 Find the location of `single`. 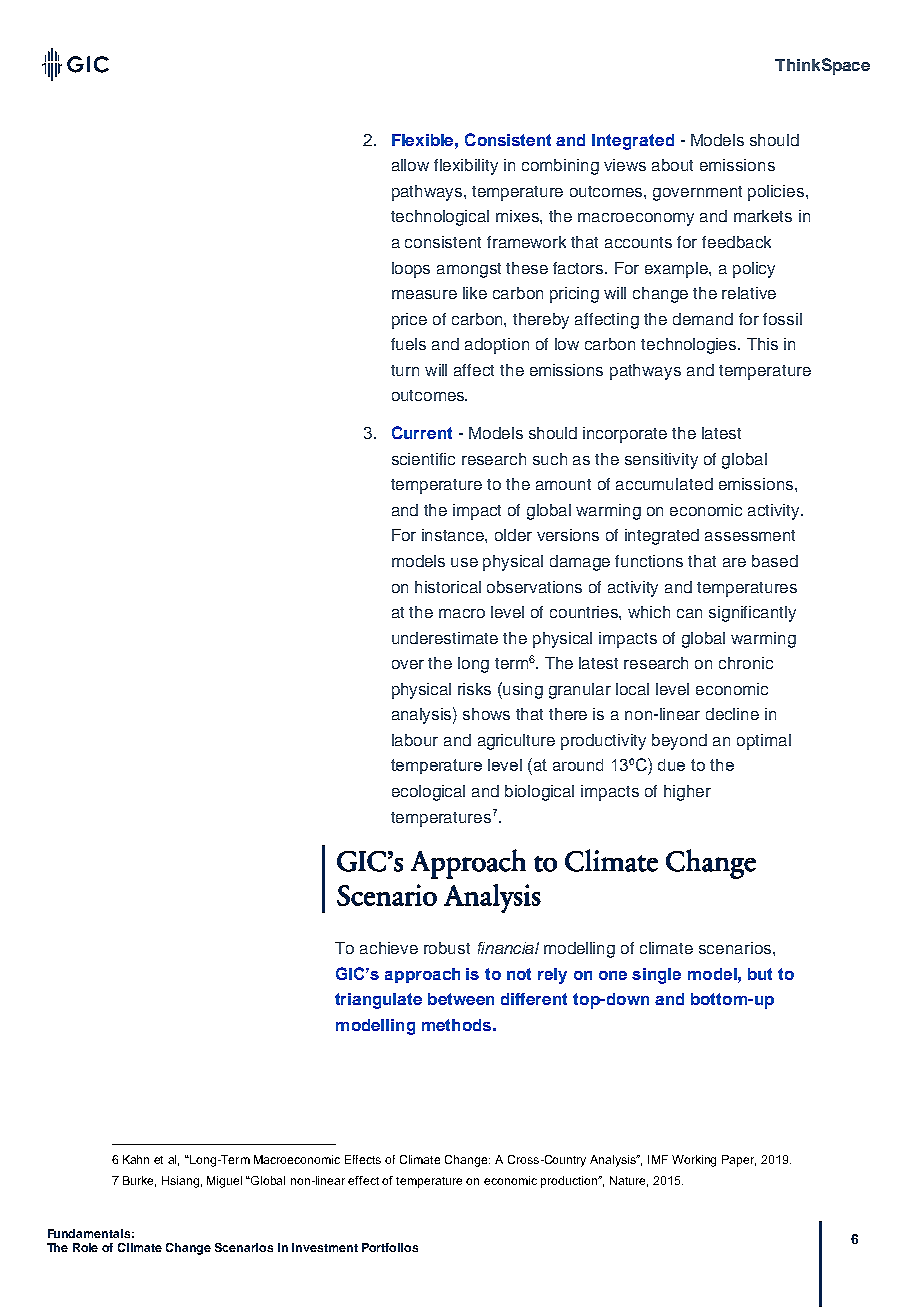

single is located at coordinates (656, 976).
